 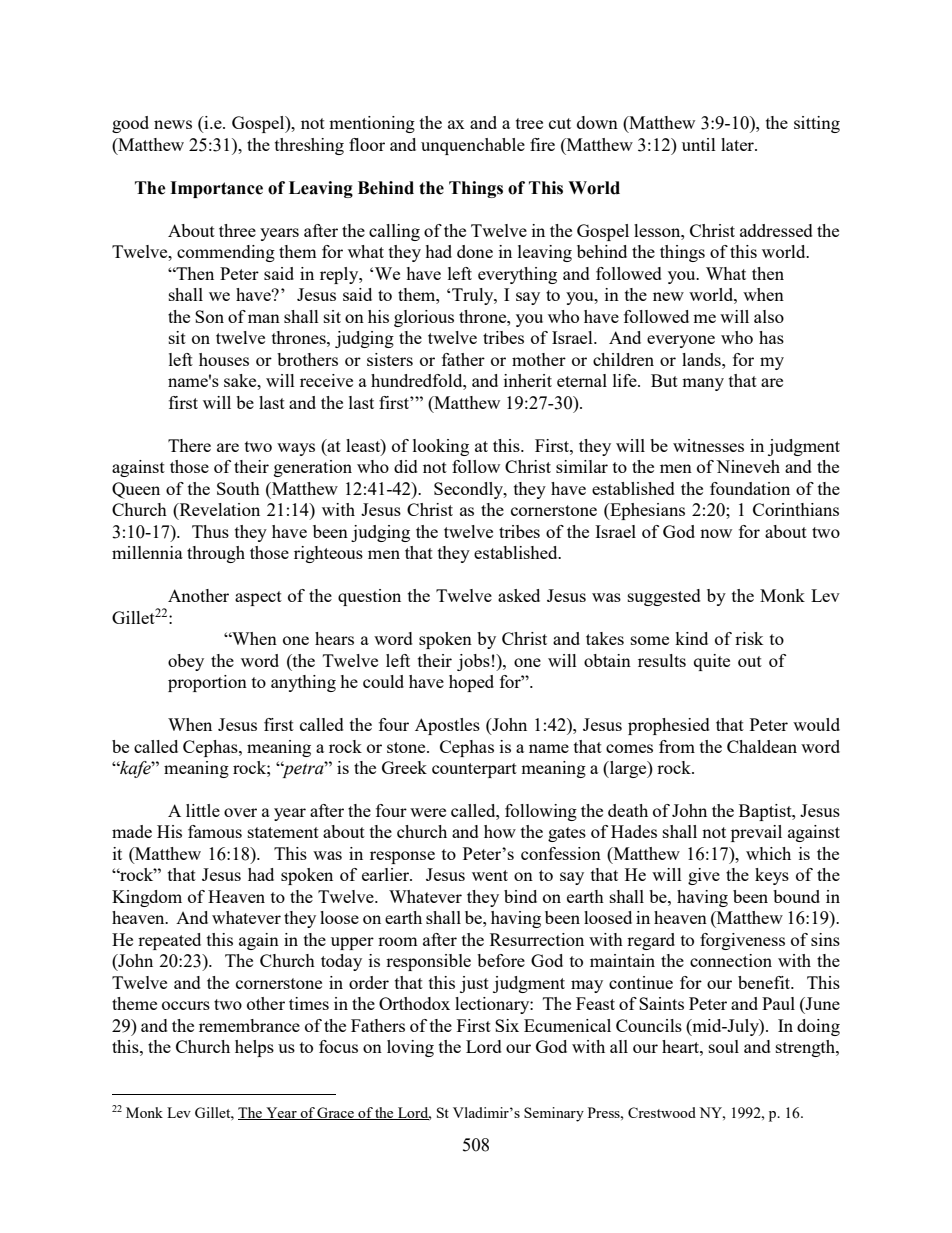 What do you see at coordinates (724, 1046) in the screenshot?
I see `soul` at bounding box center [724, 1046].
